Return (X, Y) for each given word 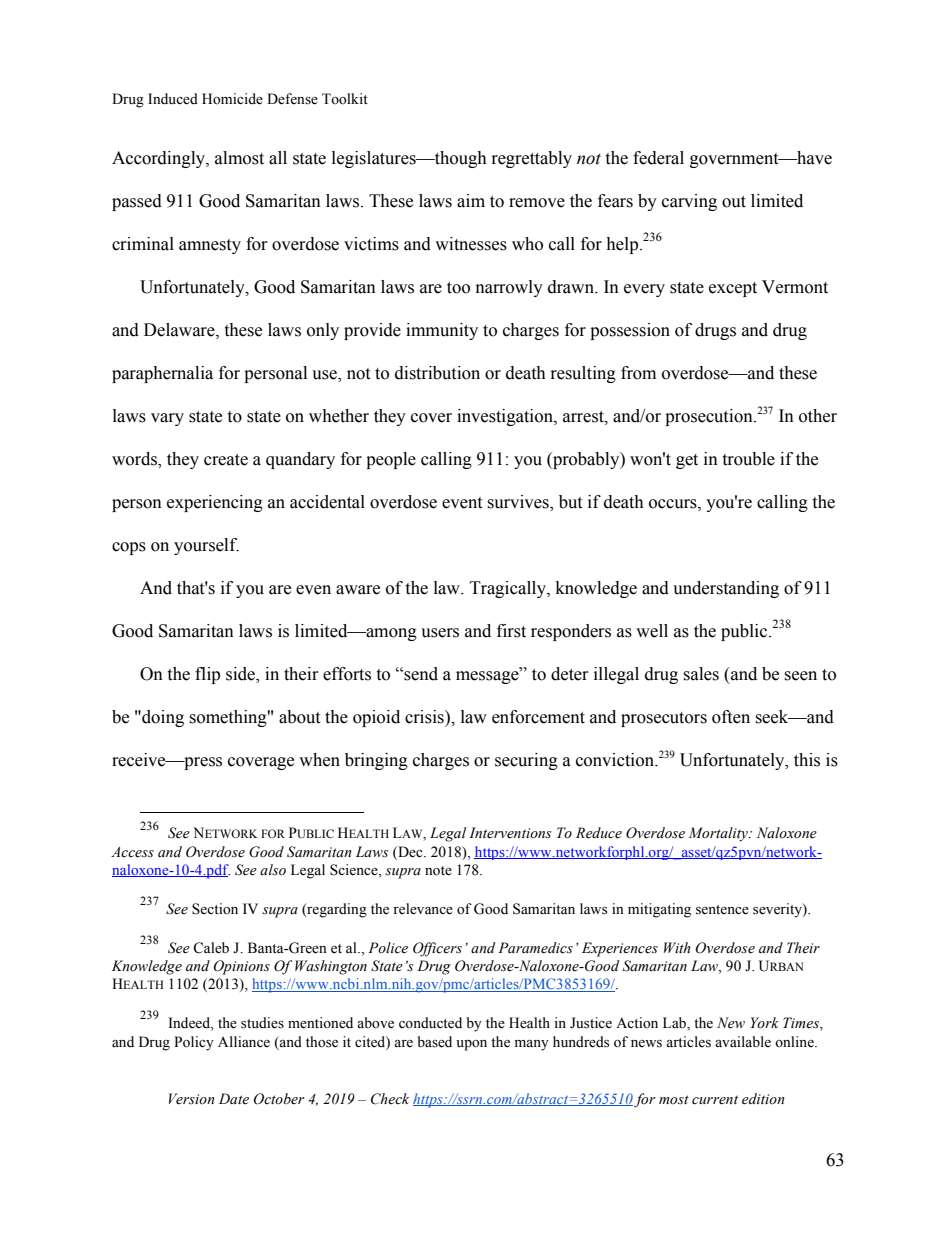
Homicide (232, 99)
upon (471, 1045)
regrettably (532, 159)
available (743, 1042)
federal (658, 158)
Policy (194, 1043)
